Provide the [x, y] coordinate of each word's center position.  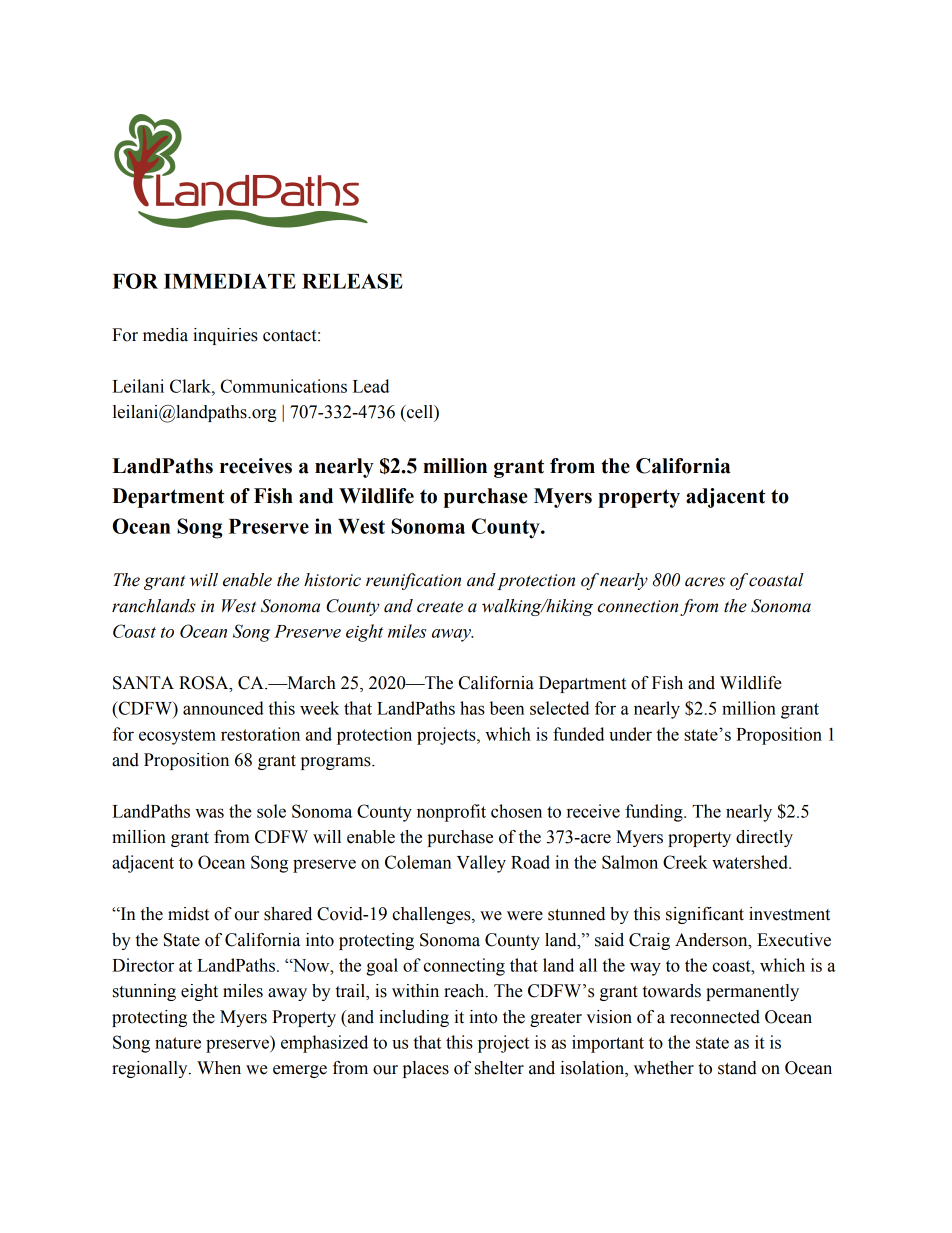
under [630, 734]
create [440, 607]
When [219, 1068]
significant [705, 915]
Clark [191, 386]
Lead [371, 386]
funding [655, 813]
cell [420, 412]
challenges [432, 915]
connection [638, 606]
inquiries [225, 336]
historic [332, 580]
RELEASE [352, 281]
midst [188, 914]
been [507, 708]
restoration [260, 734]
